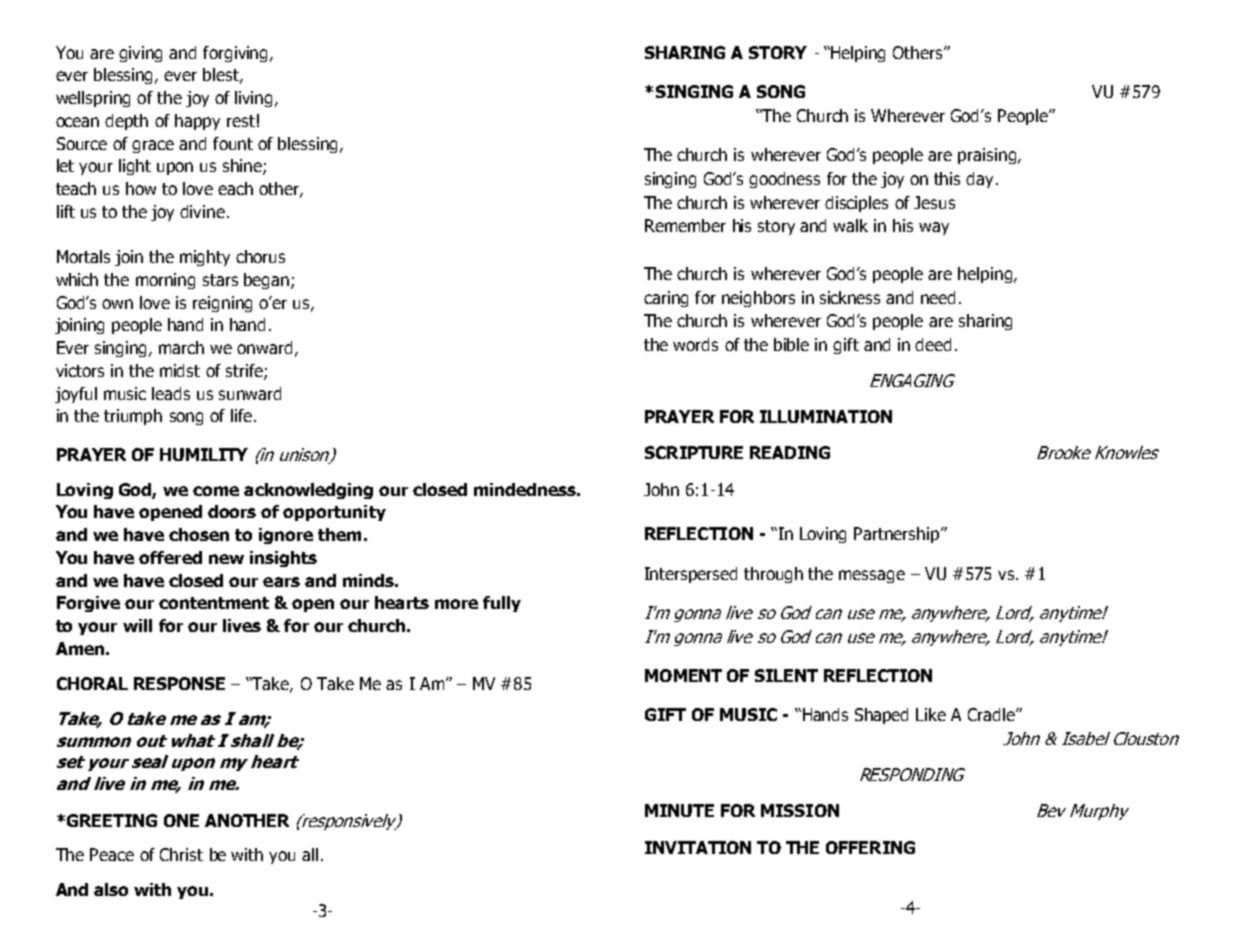 Image resolution: width=1233 pixels, height=952 pixels. Describe the element at coordinates (181, 854) in the screenshot. I see `Christ` at that location.
